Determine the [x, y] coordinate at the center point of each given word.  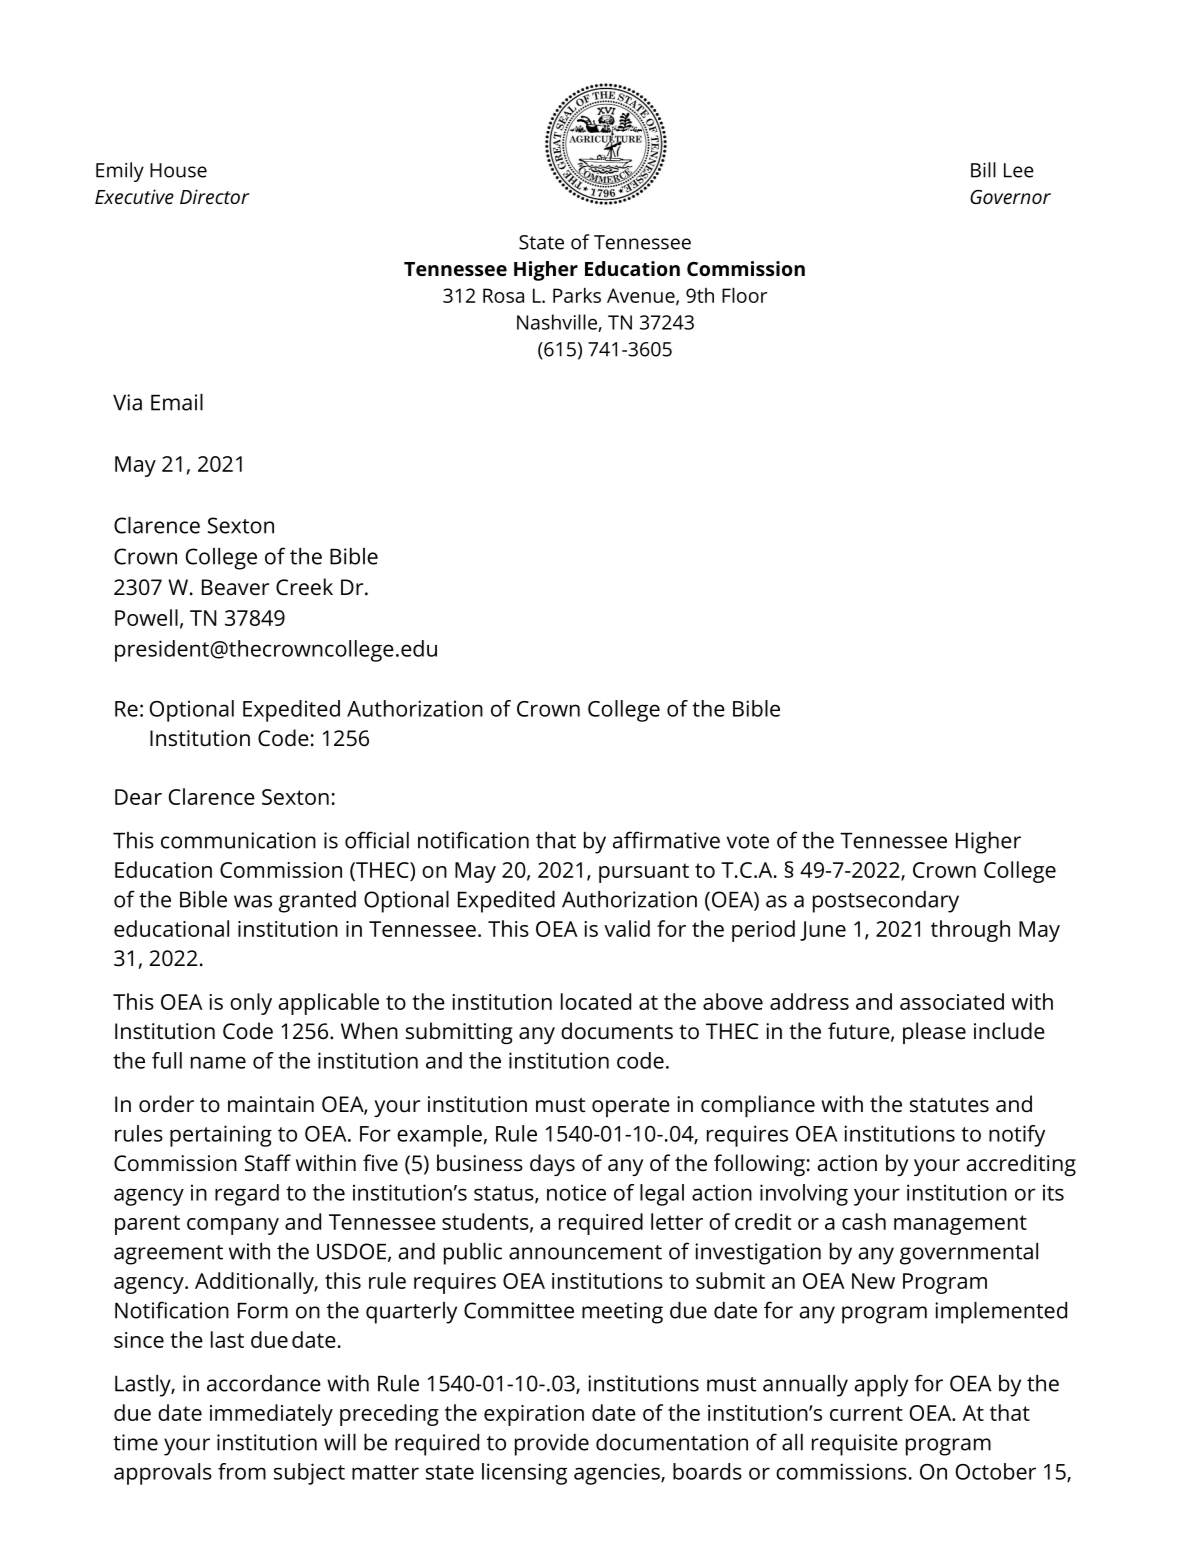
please [934, 1033]
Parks [577, 295]
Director [214, 196]
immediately [271, 1415]
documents [617, 1031]
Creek [304, 587]
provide [552, 1445]
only [251, 1004]
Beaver [235, 587]
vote [748, 841]
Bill [983, 170]
